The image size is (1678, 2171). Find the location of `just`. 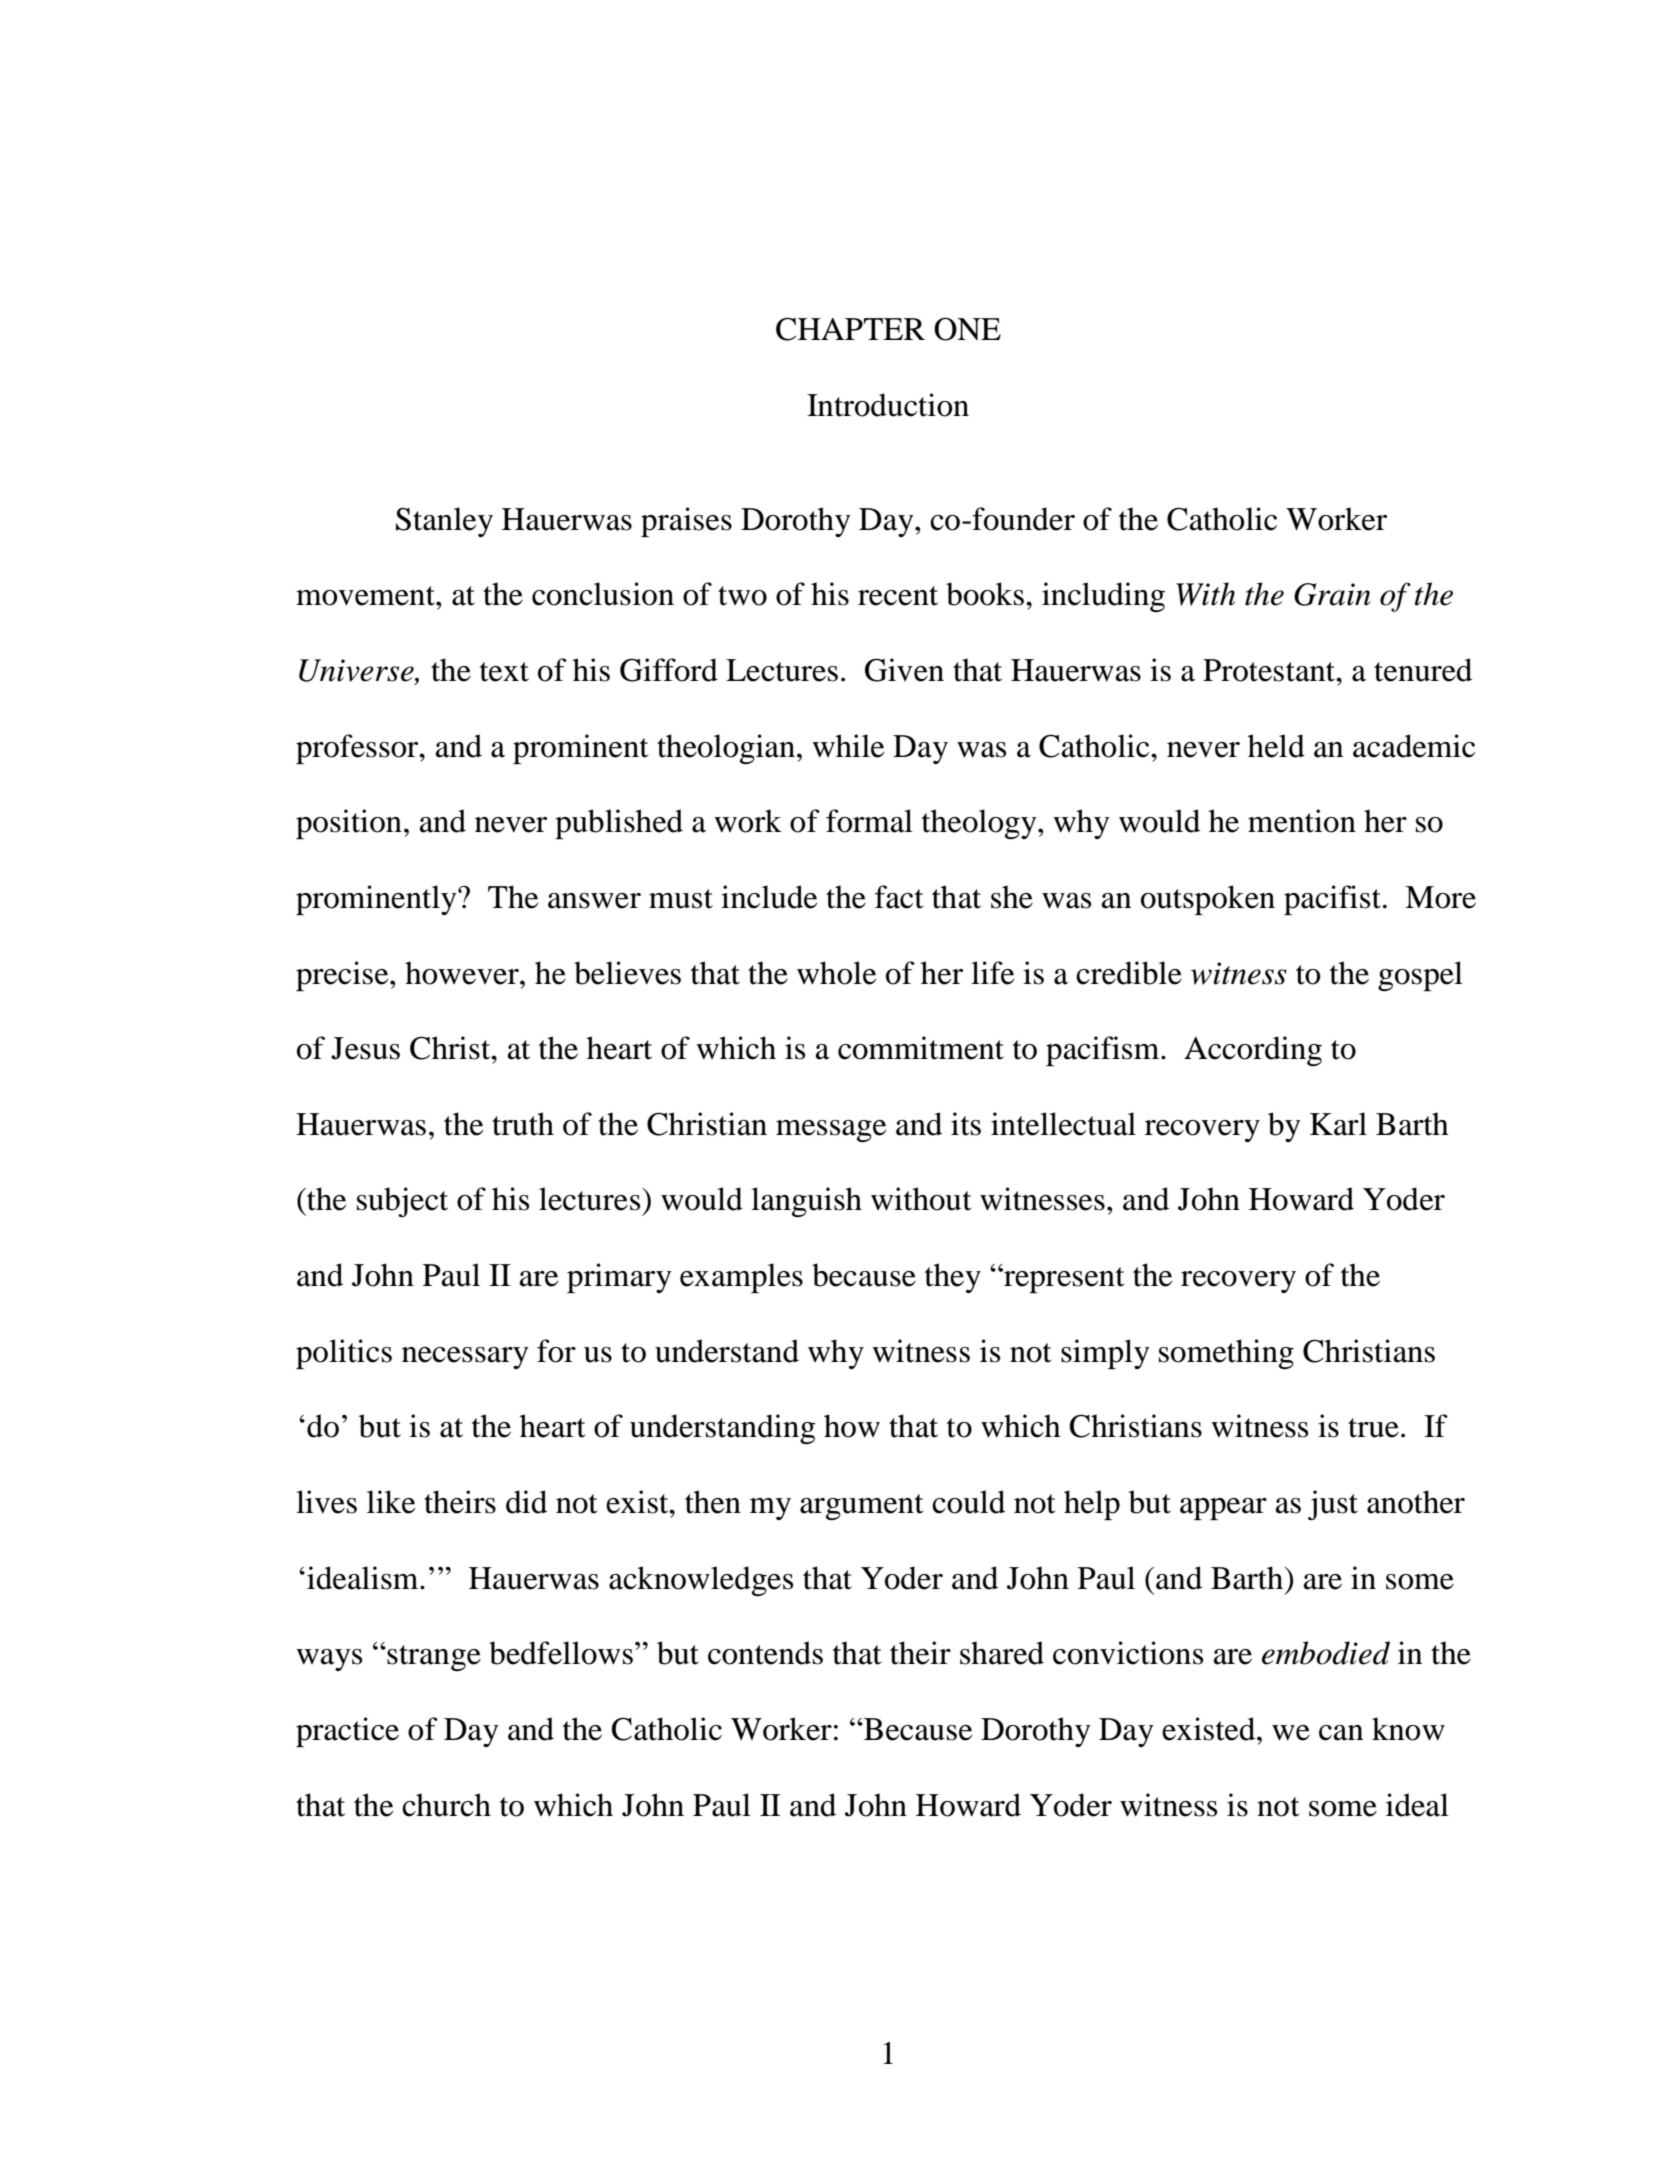

just is located at coordinates (1333, 1505).
